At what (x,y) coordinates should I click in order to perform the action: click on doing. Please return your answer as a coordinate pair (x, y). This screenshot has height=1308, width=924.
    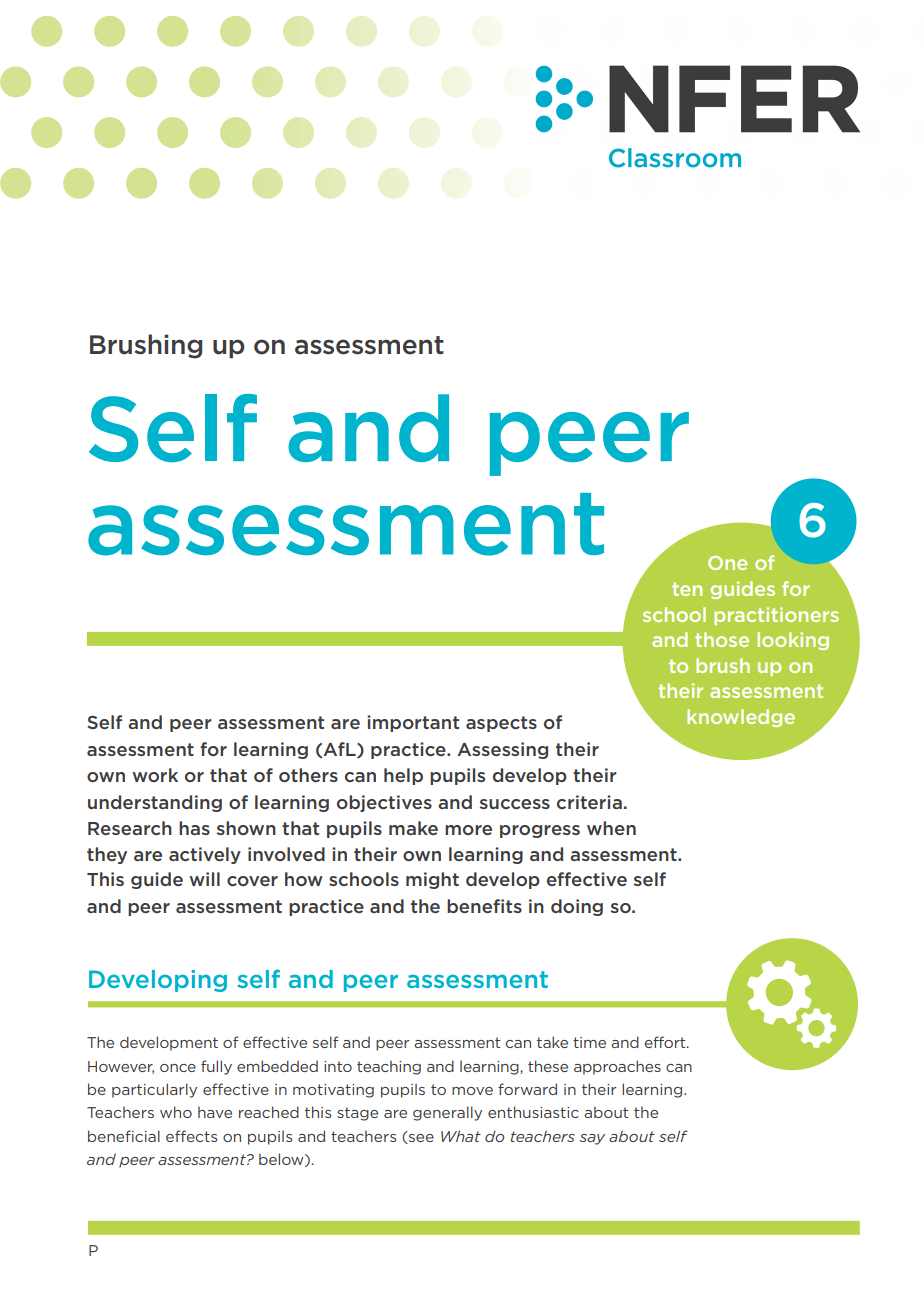
    Looking at the image, I should click on (577, 907).
